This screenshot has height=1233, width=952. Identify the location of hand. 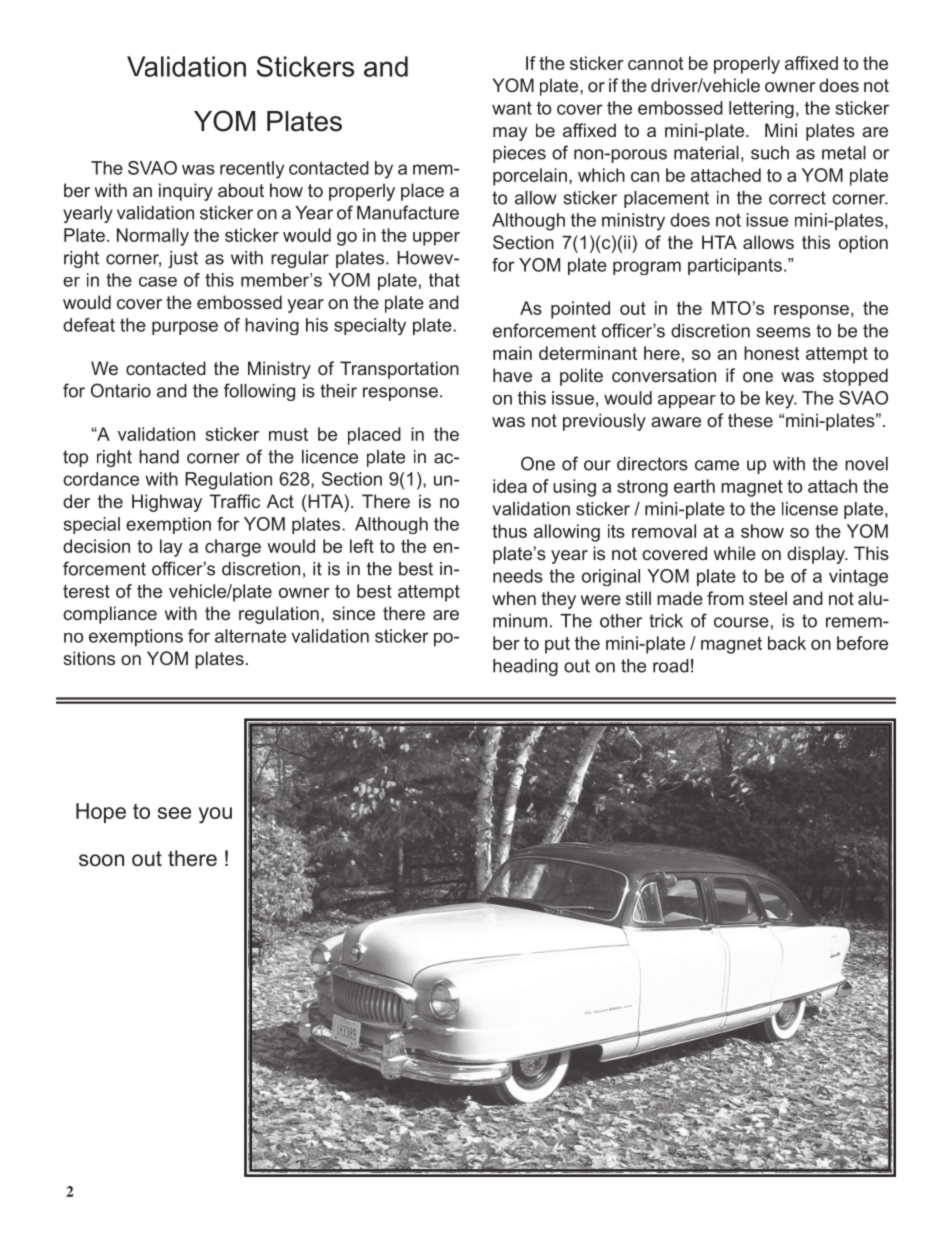
(159, 457).
